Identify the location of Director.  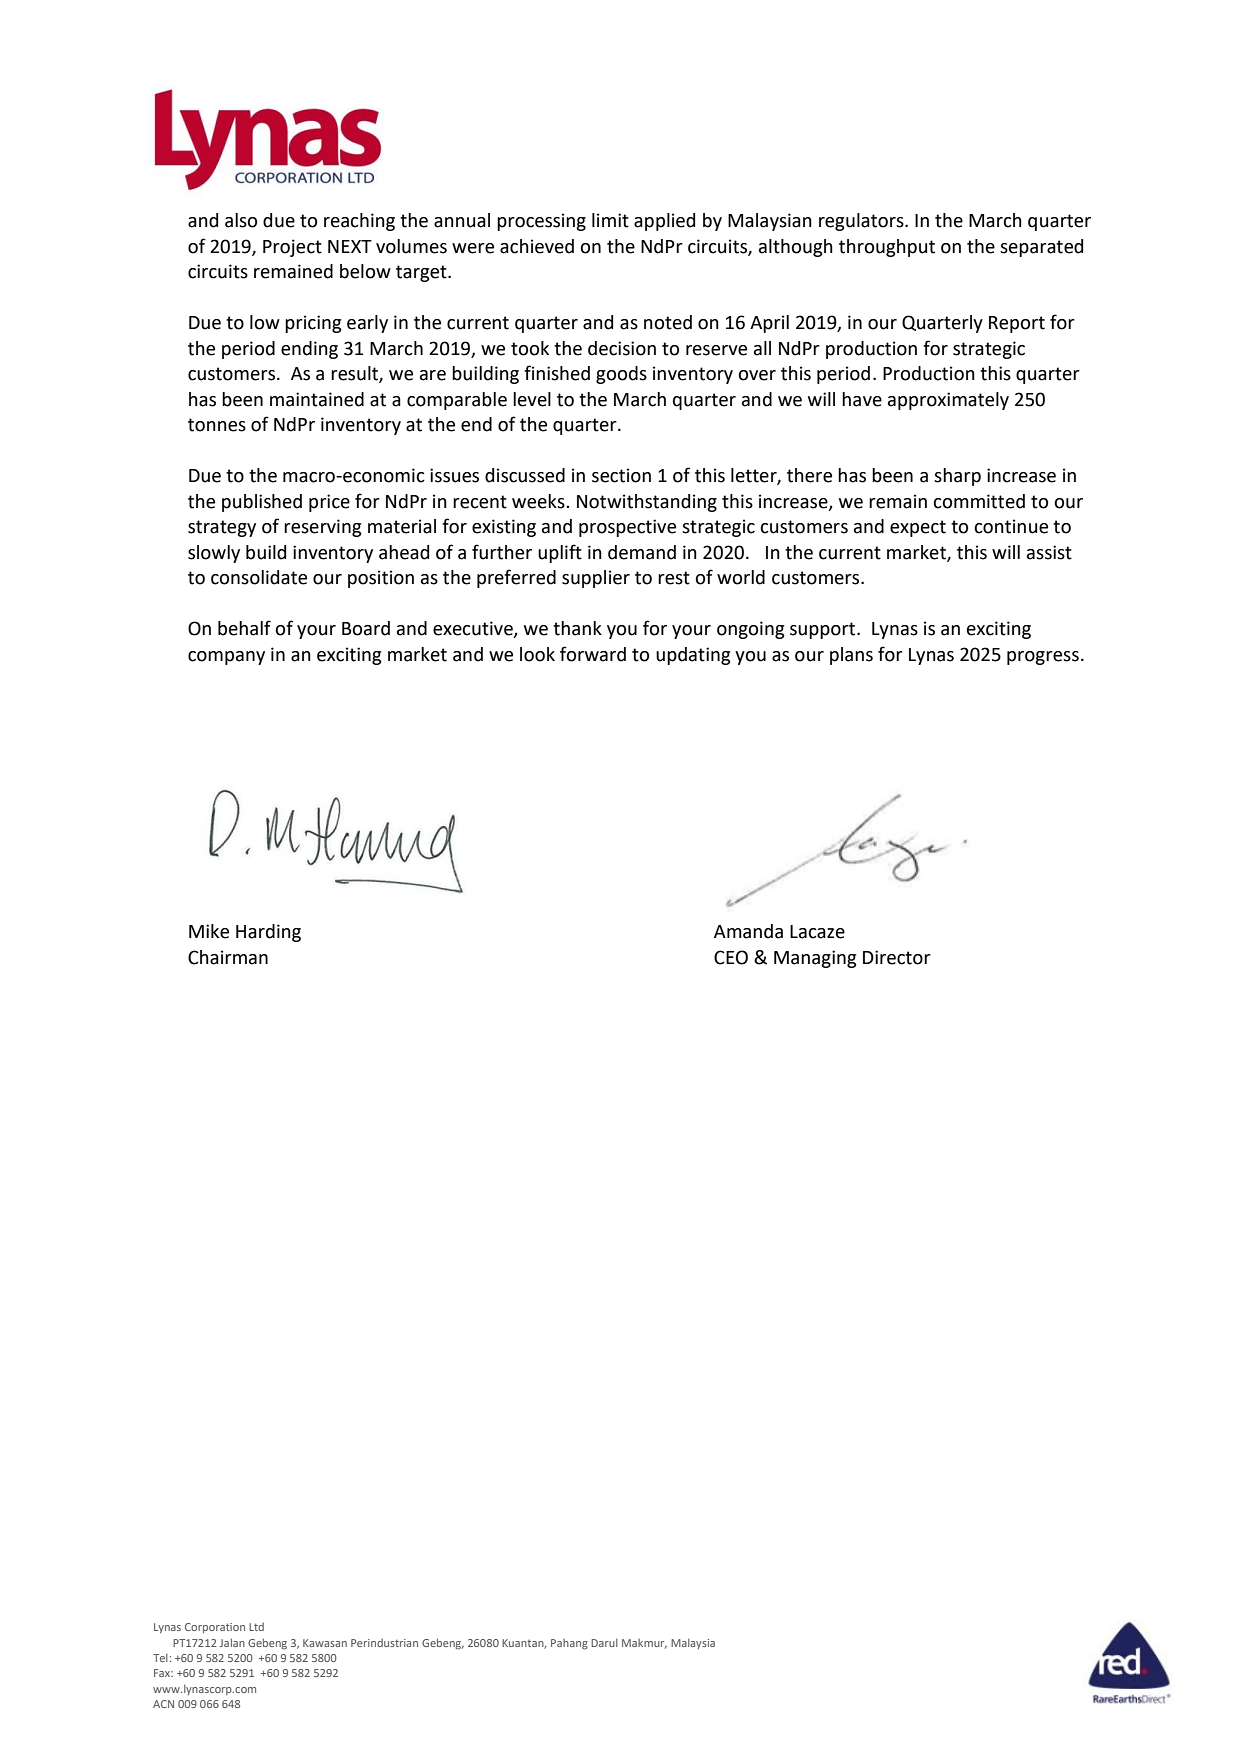
(897, 957).
